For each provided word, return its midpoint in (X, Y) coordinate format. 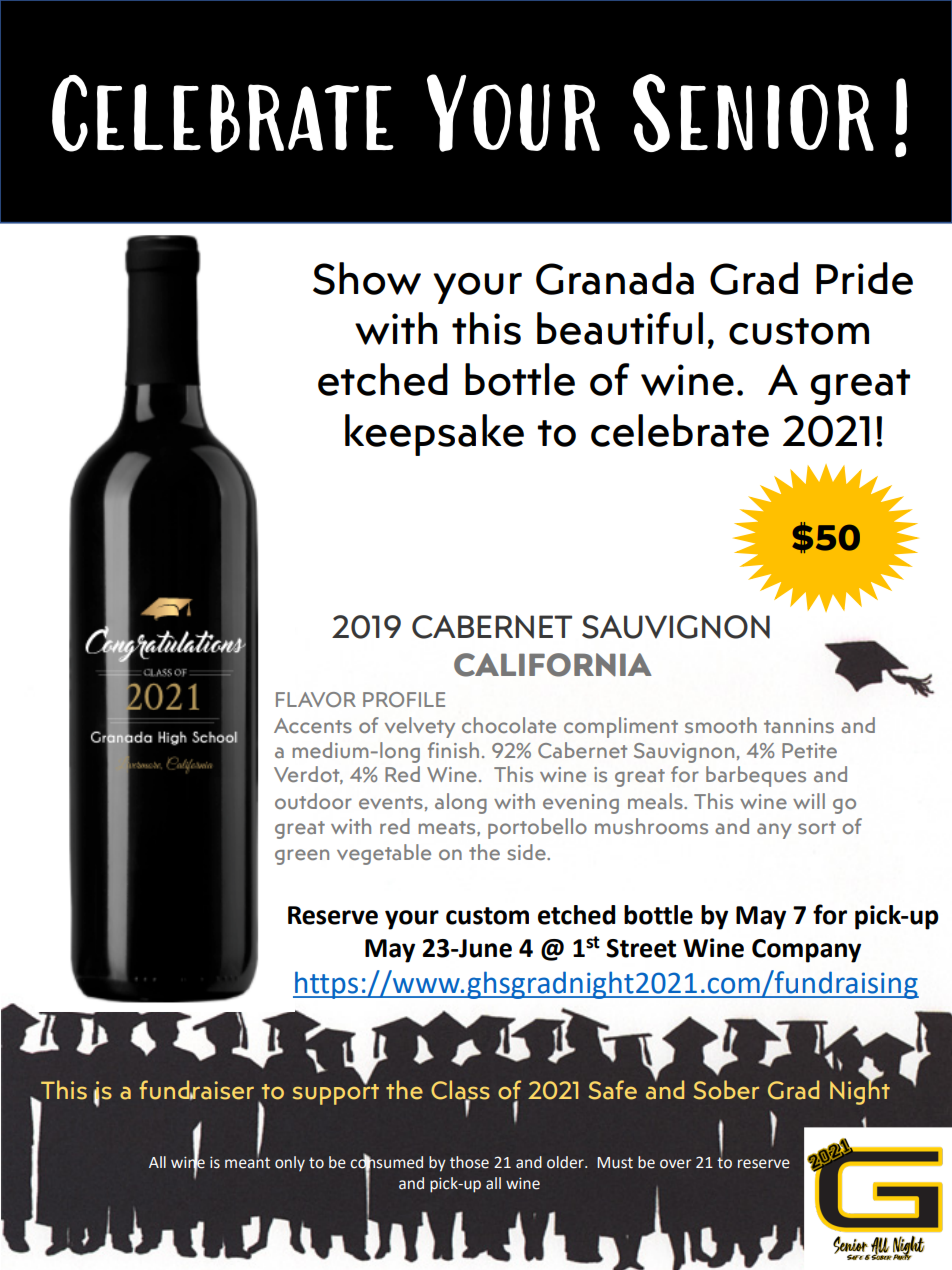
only (290, 1163)
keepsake (434, 435)
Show (367, 278)
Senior (753, 113)
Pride (864, 278)
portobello (537, 828)
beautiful (620, 328)
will (809, 801)
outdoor (313, 801)
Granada (615, 278)
